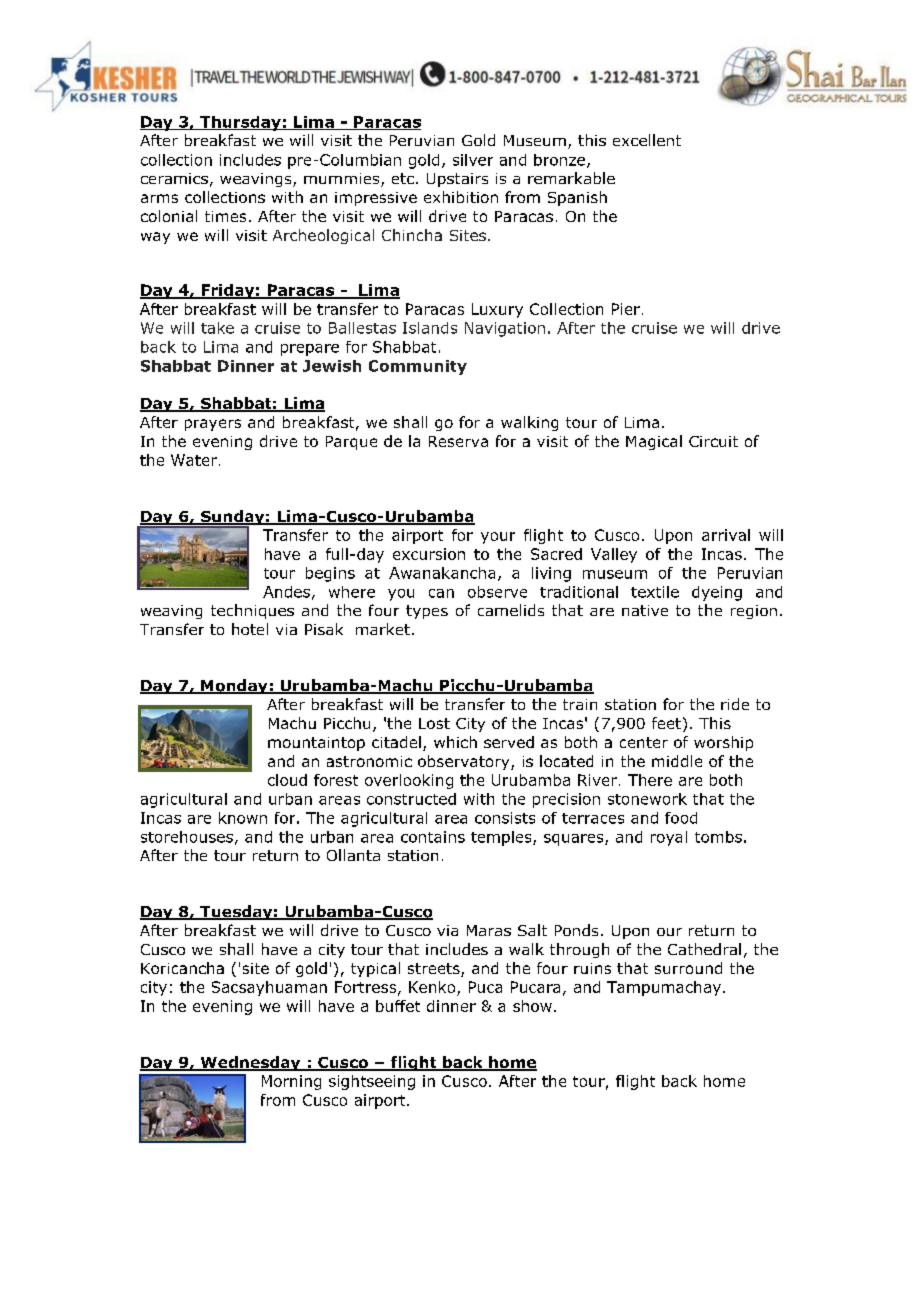 This page has width=924, height=1308. What do you see at coordinates (647, 140) in the page?
I see `excellent` at bounding box center [647, 140].
